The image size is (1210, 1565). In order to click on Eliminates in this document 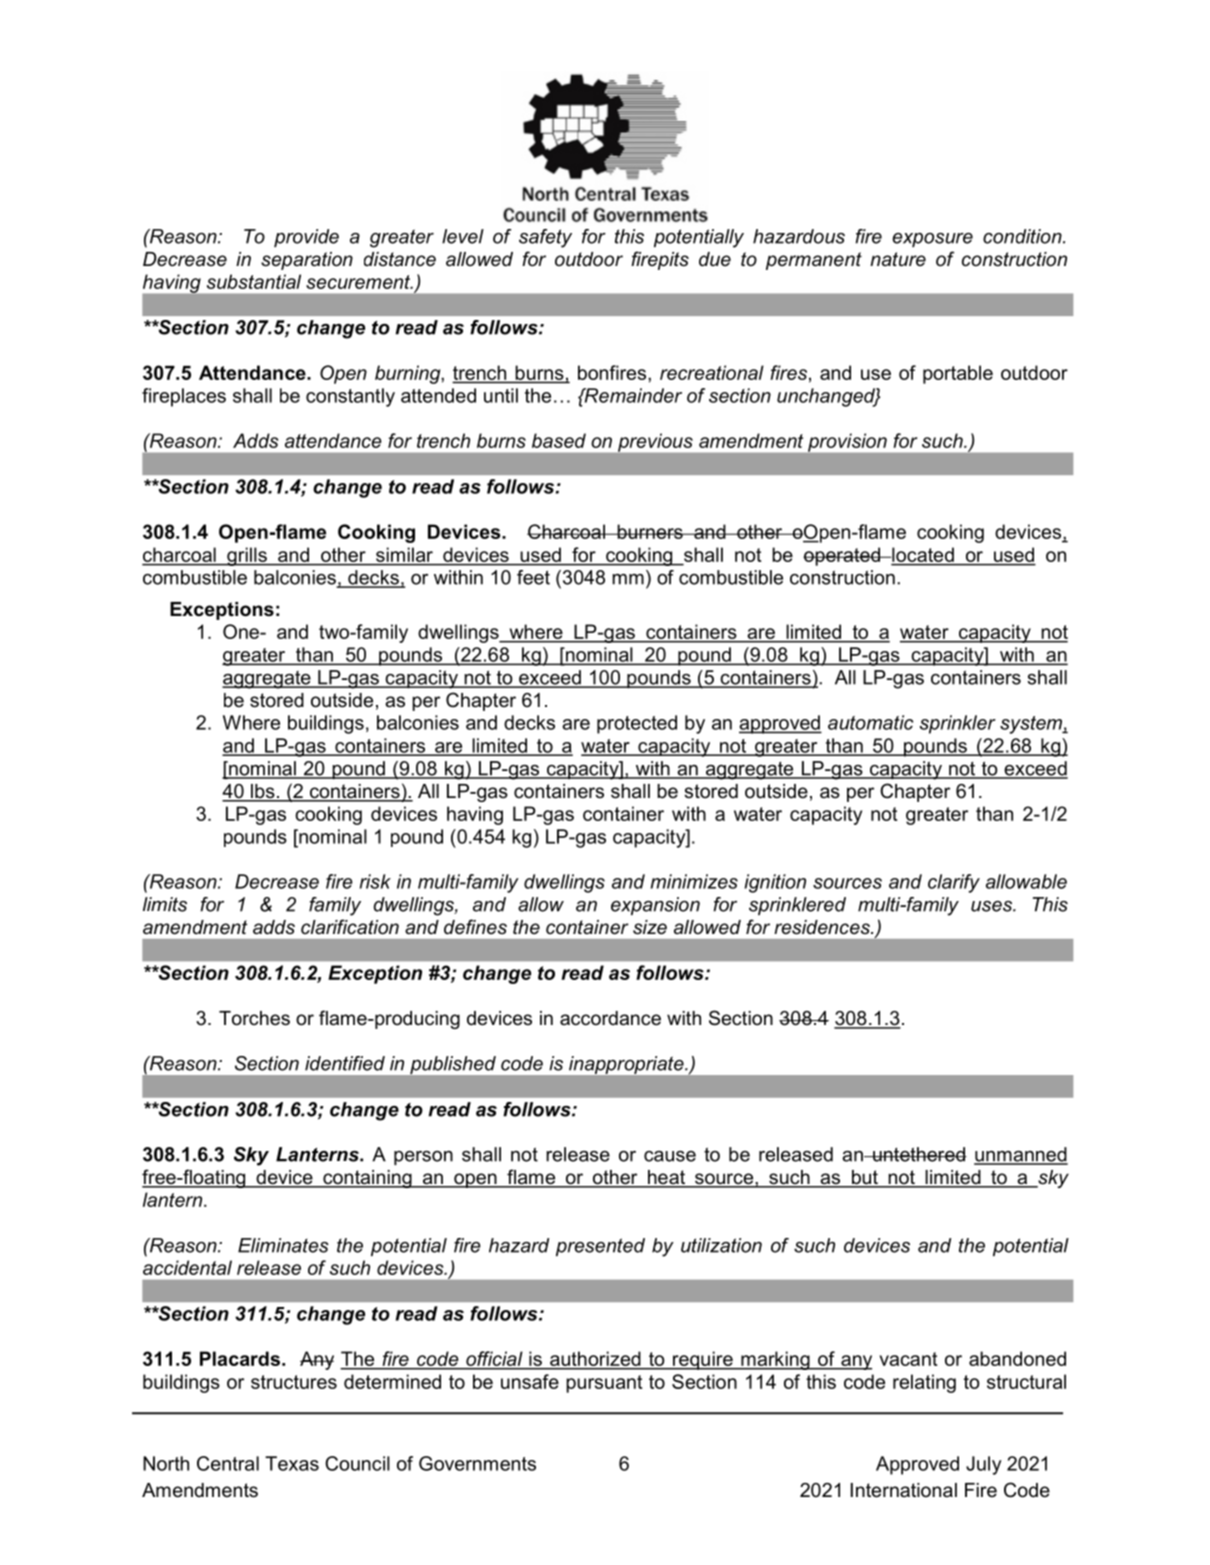, I will do `click(283, 1245)`.
